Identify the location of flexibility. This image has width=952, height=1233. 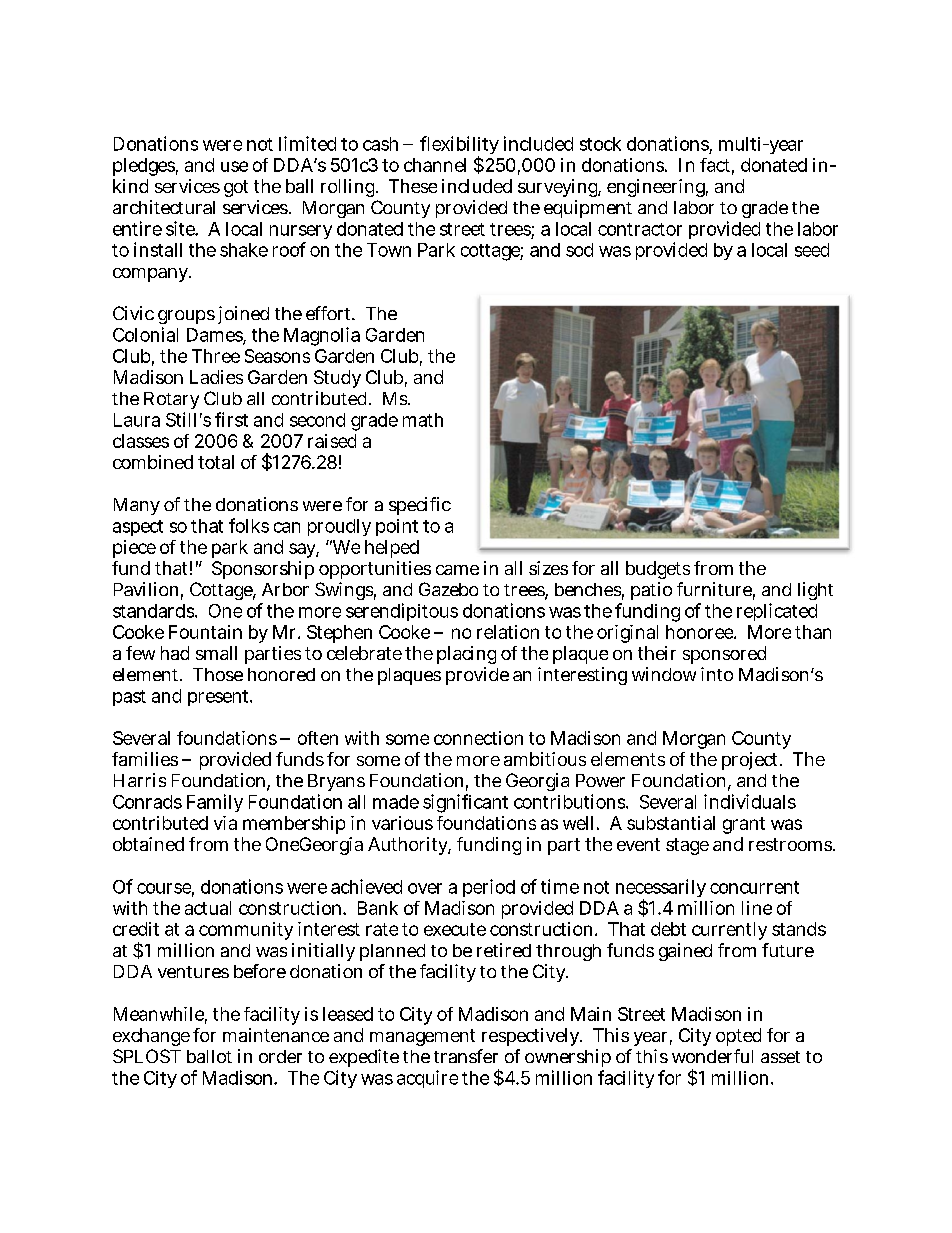
(459, 147).
